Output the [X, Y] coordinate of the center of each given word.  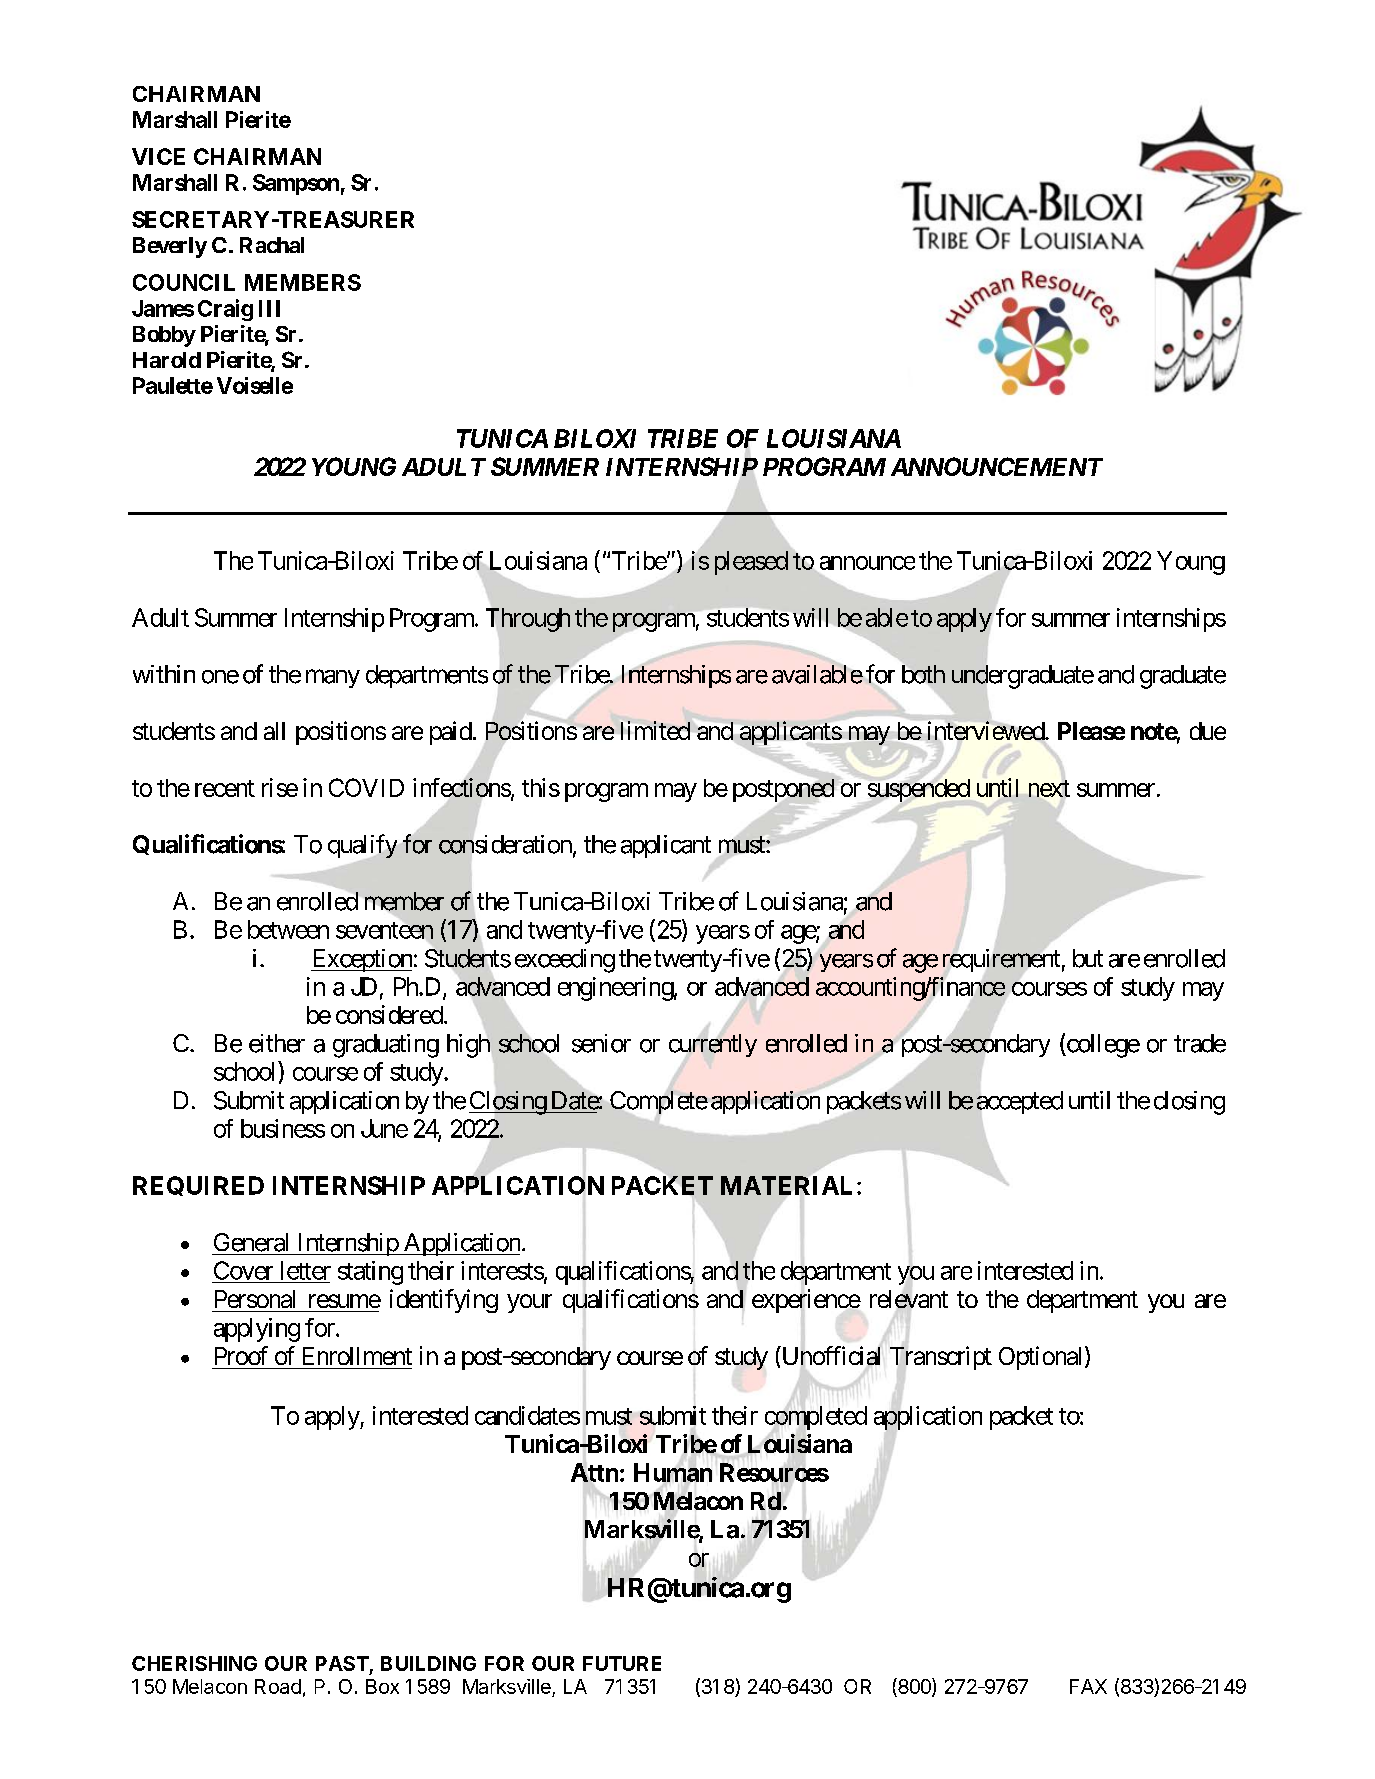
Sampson [296, 184]
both [923, 674]
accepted [1019, 1104]
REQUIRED [198, 1186]
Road [278, 1686]
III [269, 308]
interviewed [987, 730]
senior [601, 1043]
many [333, 678]
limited [655, 730]
